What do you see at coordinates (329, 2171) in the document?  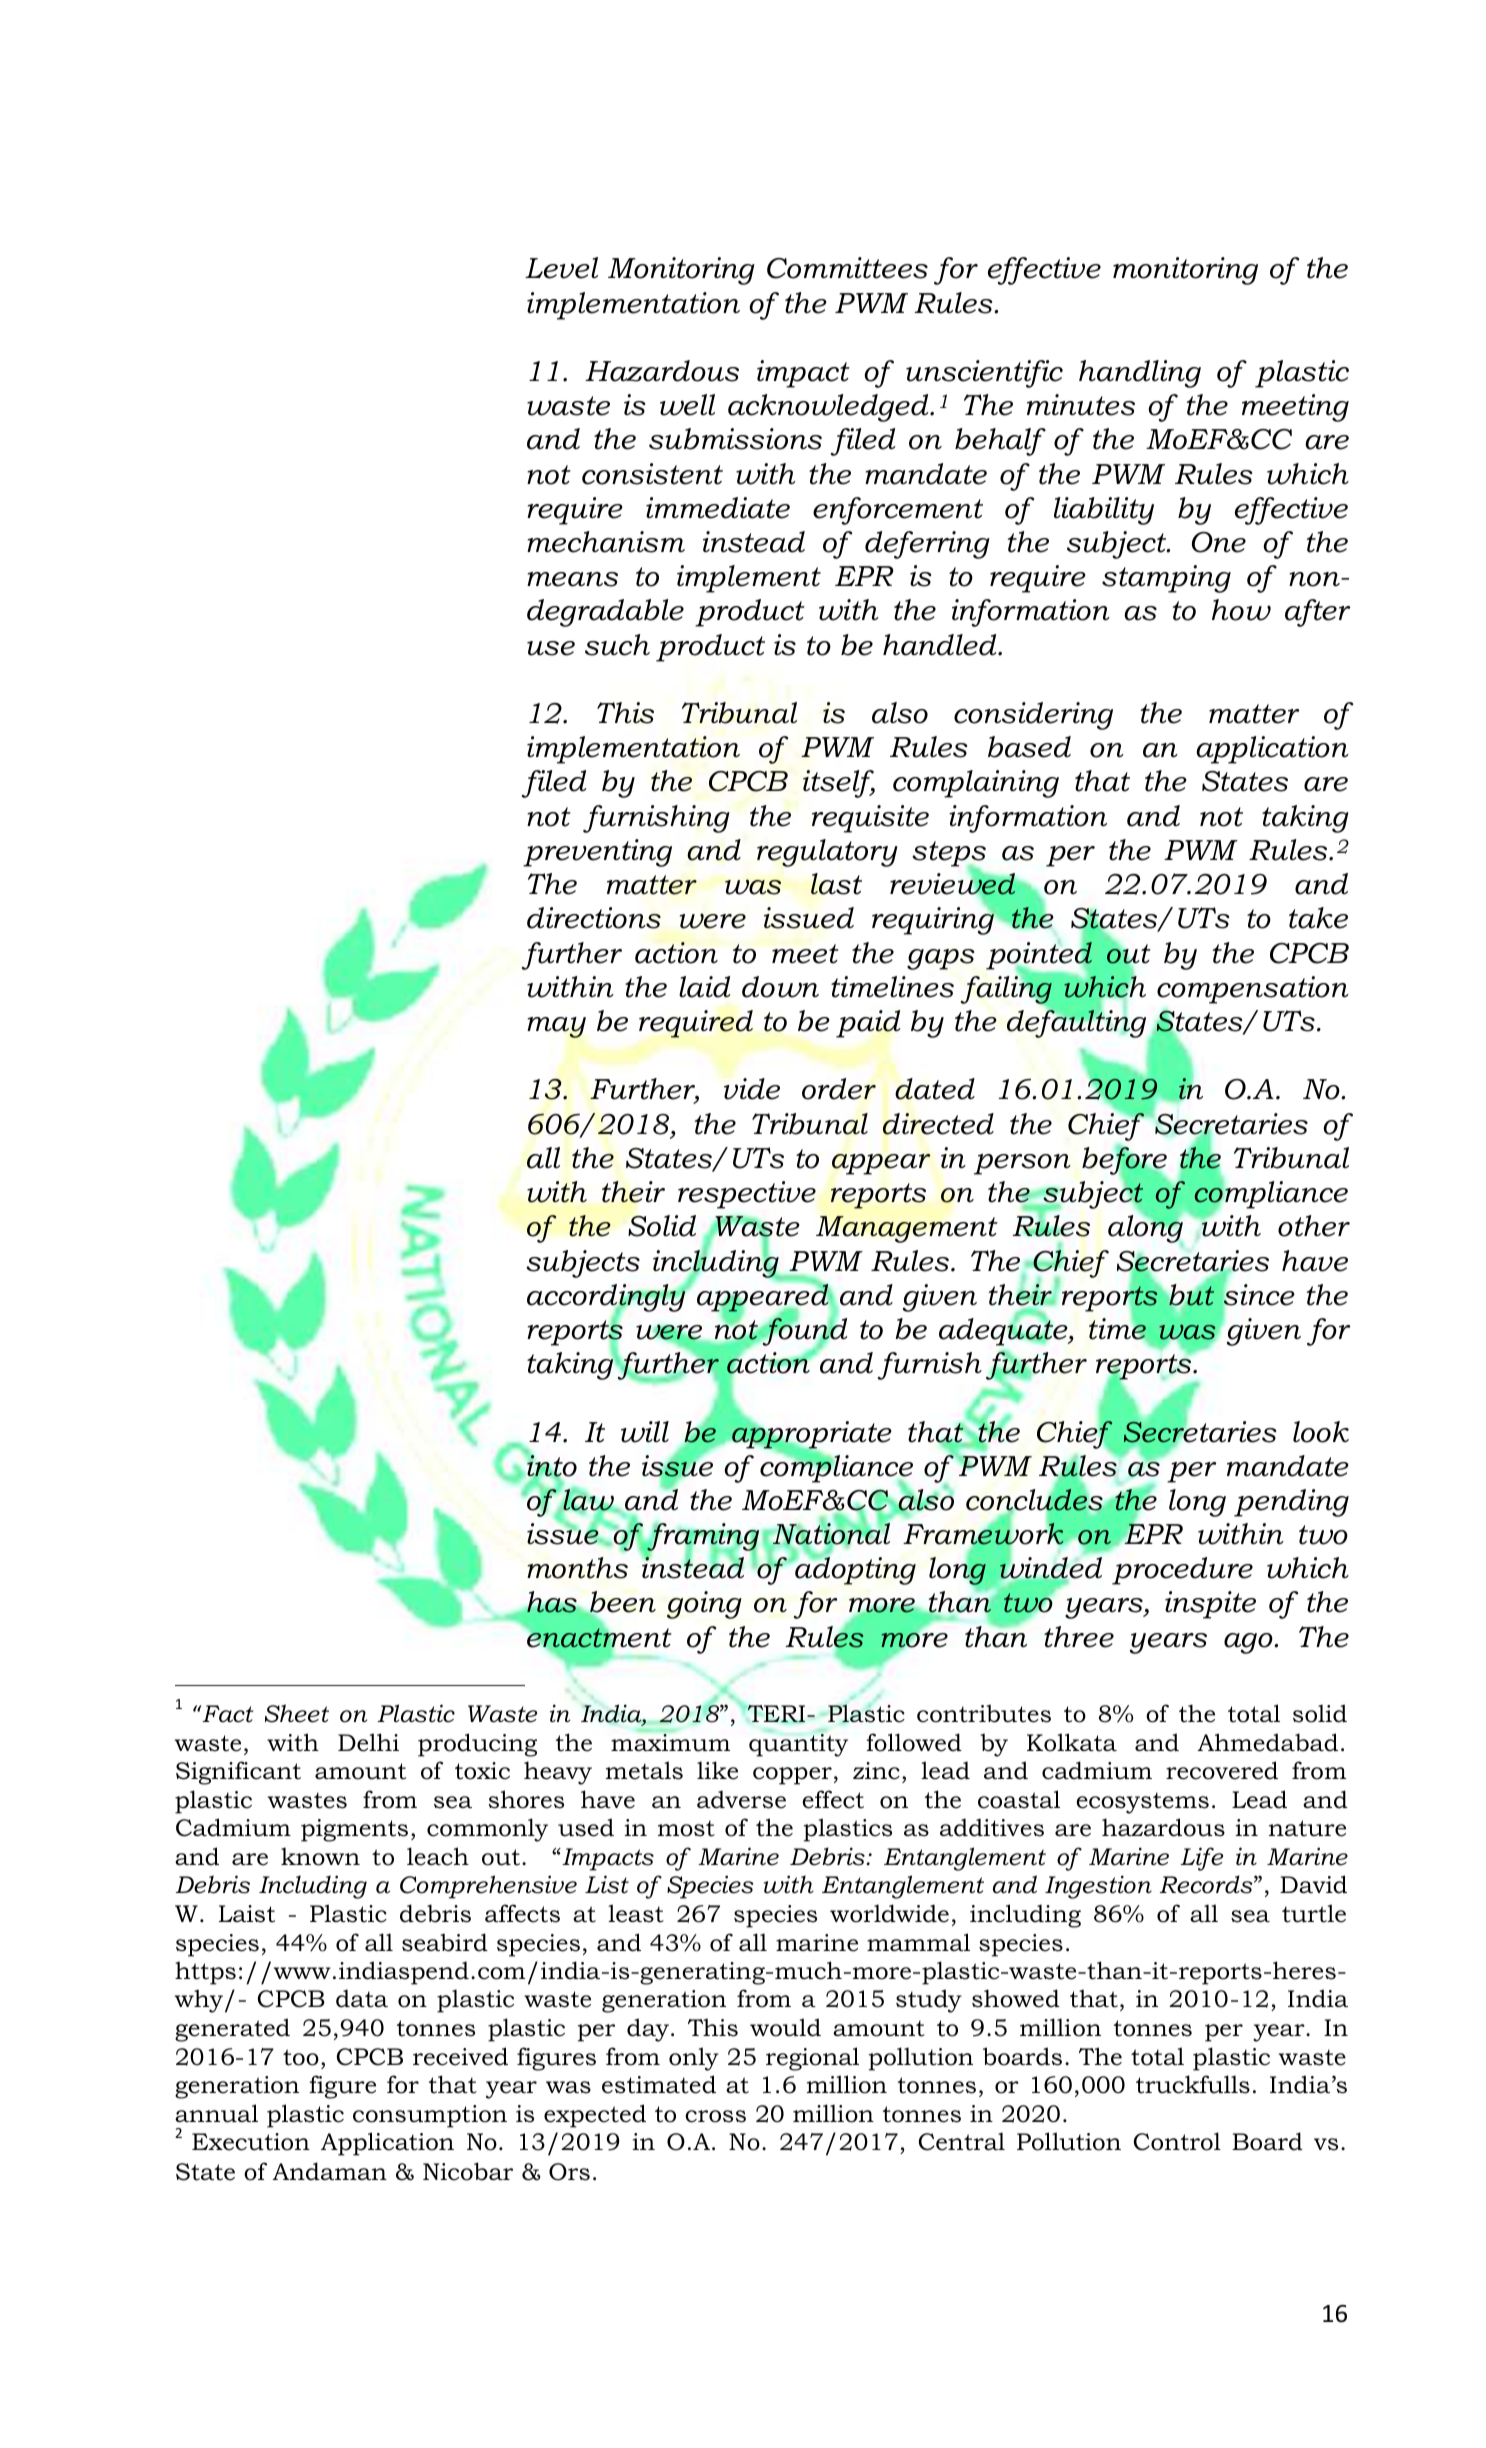 I see `Andaman` at bounding box center [329, 2171].
